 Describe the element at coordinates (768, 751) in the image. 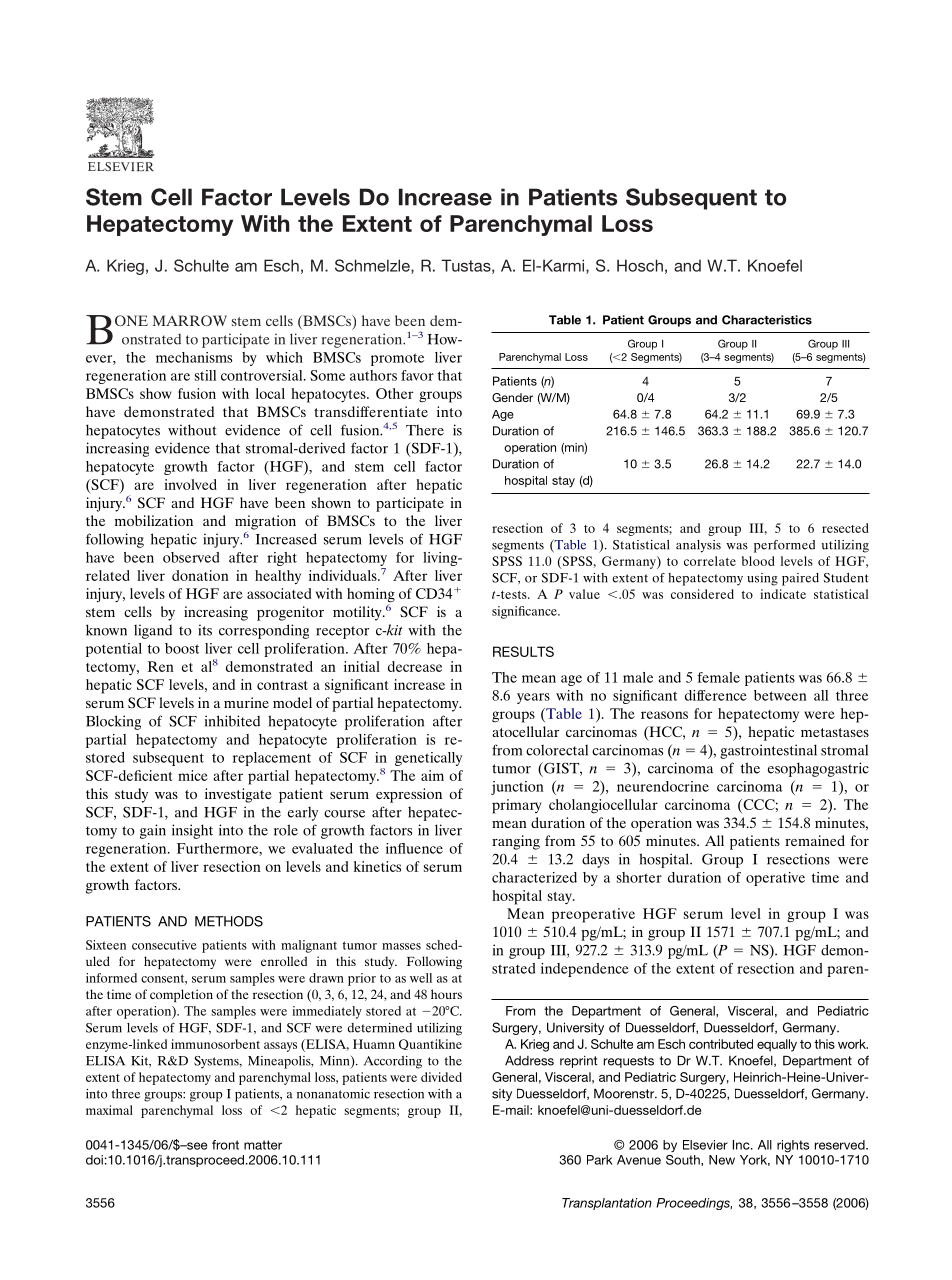

I see `gastrointestinal` at that location.
